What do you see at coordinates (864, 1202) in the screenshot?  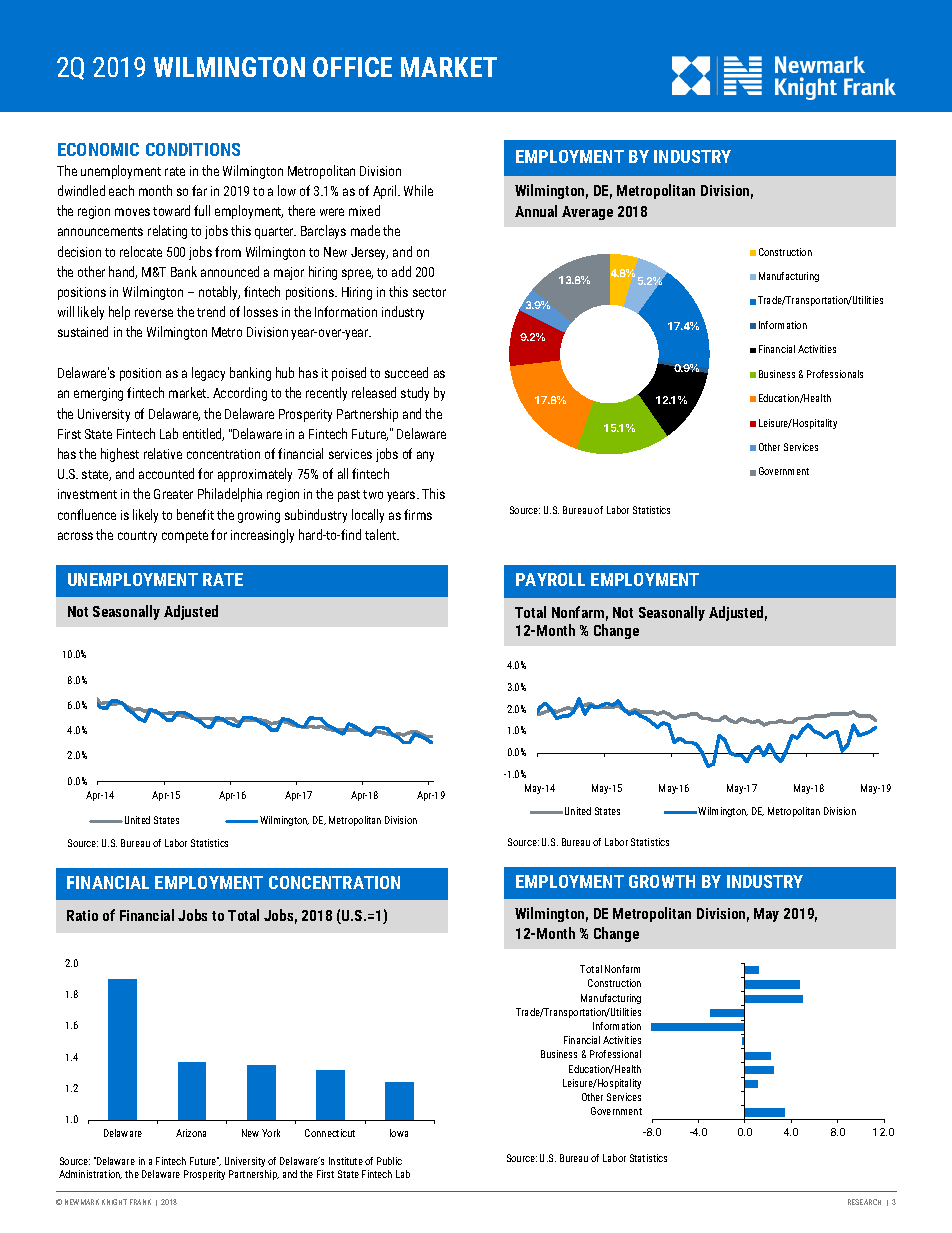 I see `RESEARCH` at bounding box center [864, 1202].
